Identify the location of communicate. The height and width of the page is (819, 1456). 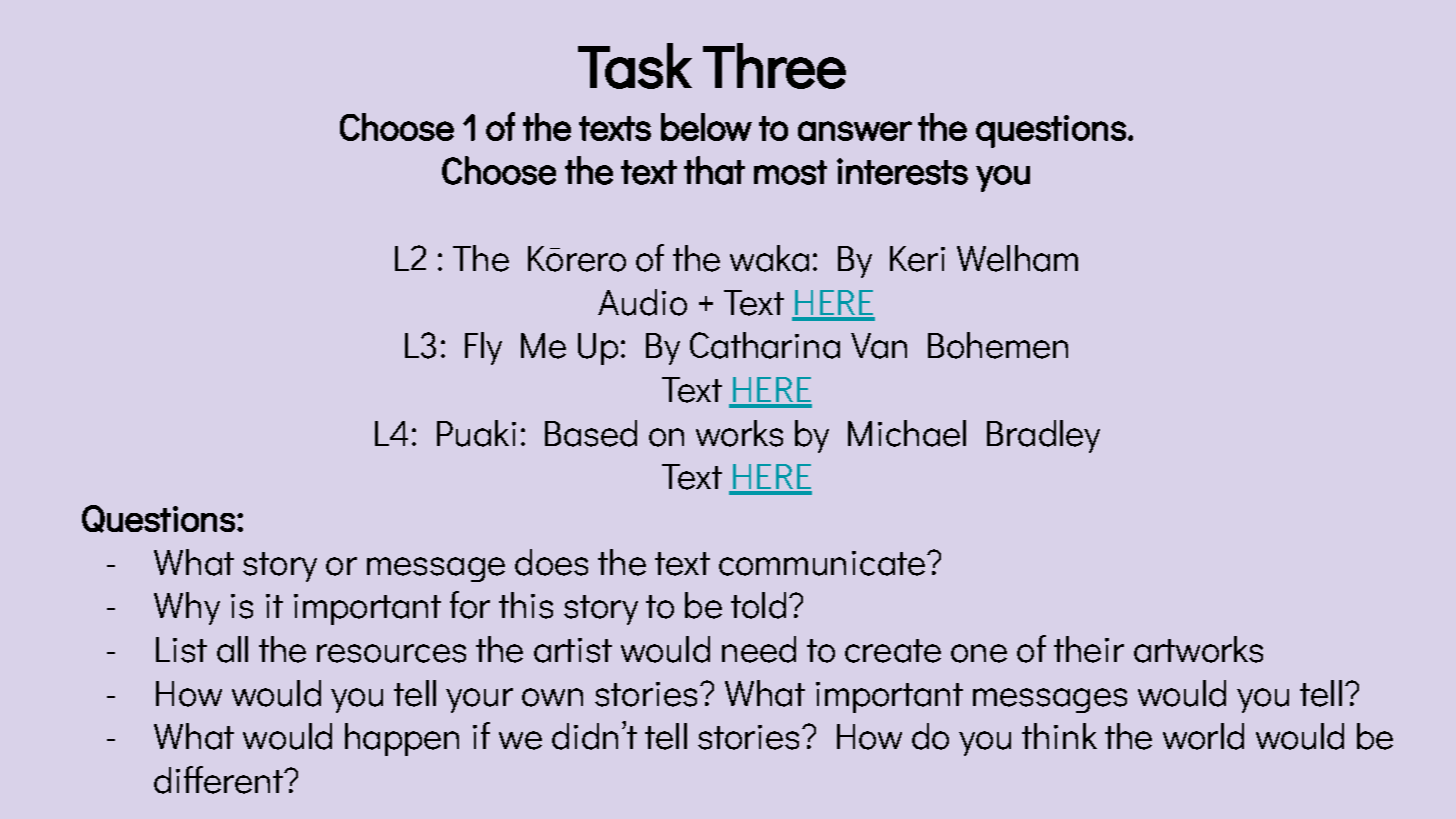
(822, 563).
